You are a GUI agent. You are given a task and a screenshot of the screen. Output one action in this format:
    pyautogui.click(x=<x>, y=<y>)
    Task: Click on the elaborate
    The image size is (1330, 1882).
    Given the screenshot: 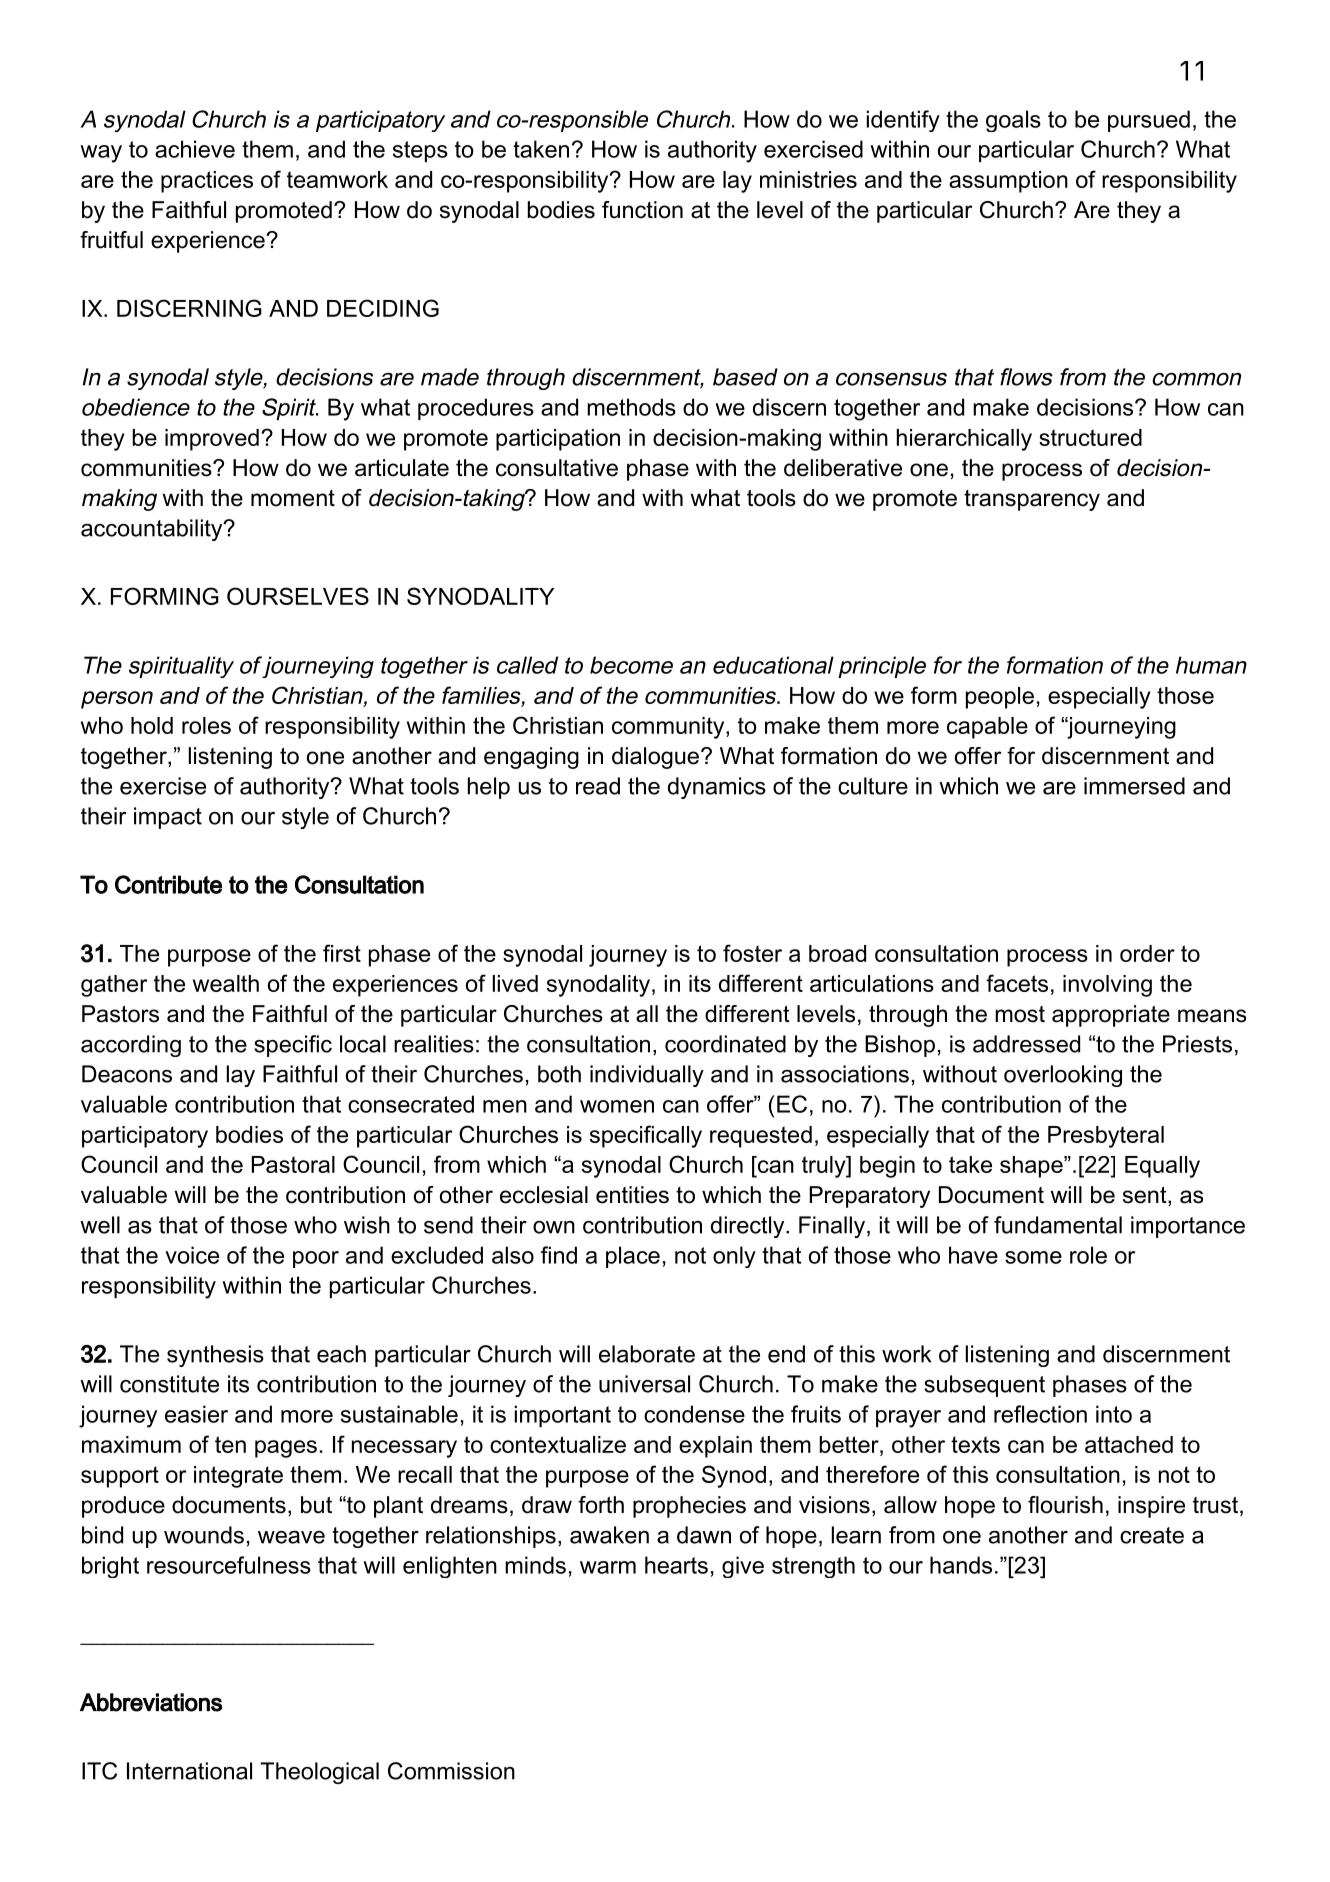 What is the action you would take?
    pyautogui.click(x=647, y=1354)
